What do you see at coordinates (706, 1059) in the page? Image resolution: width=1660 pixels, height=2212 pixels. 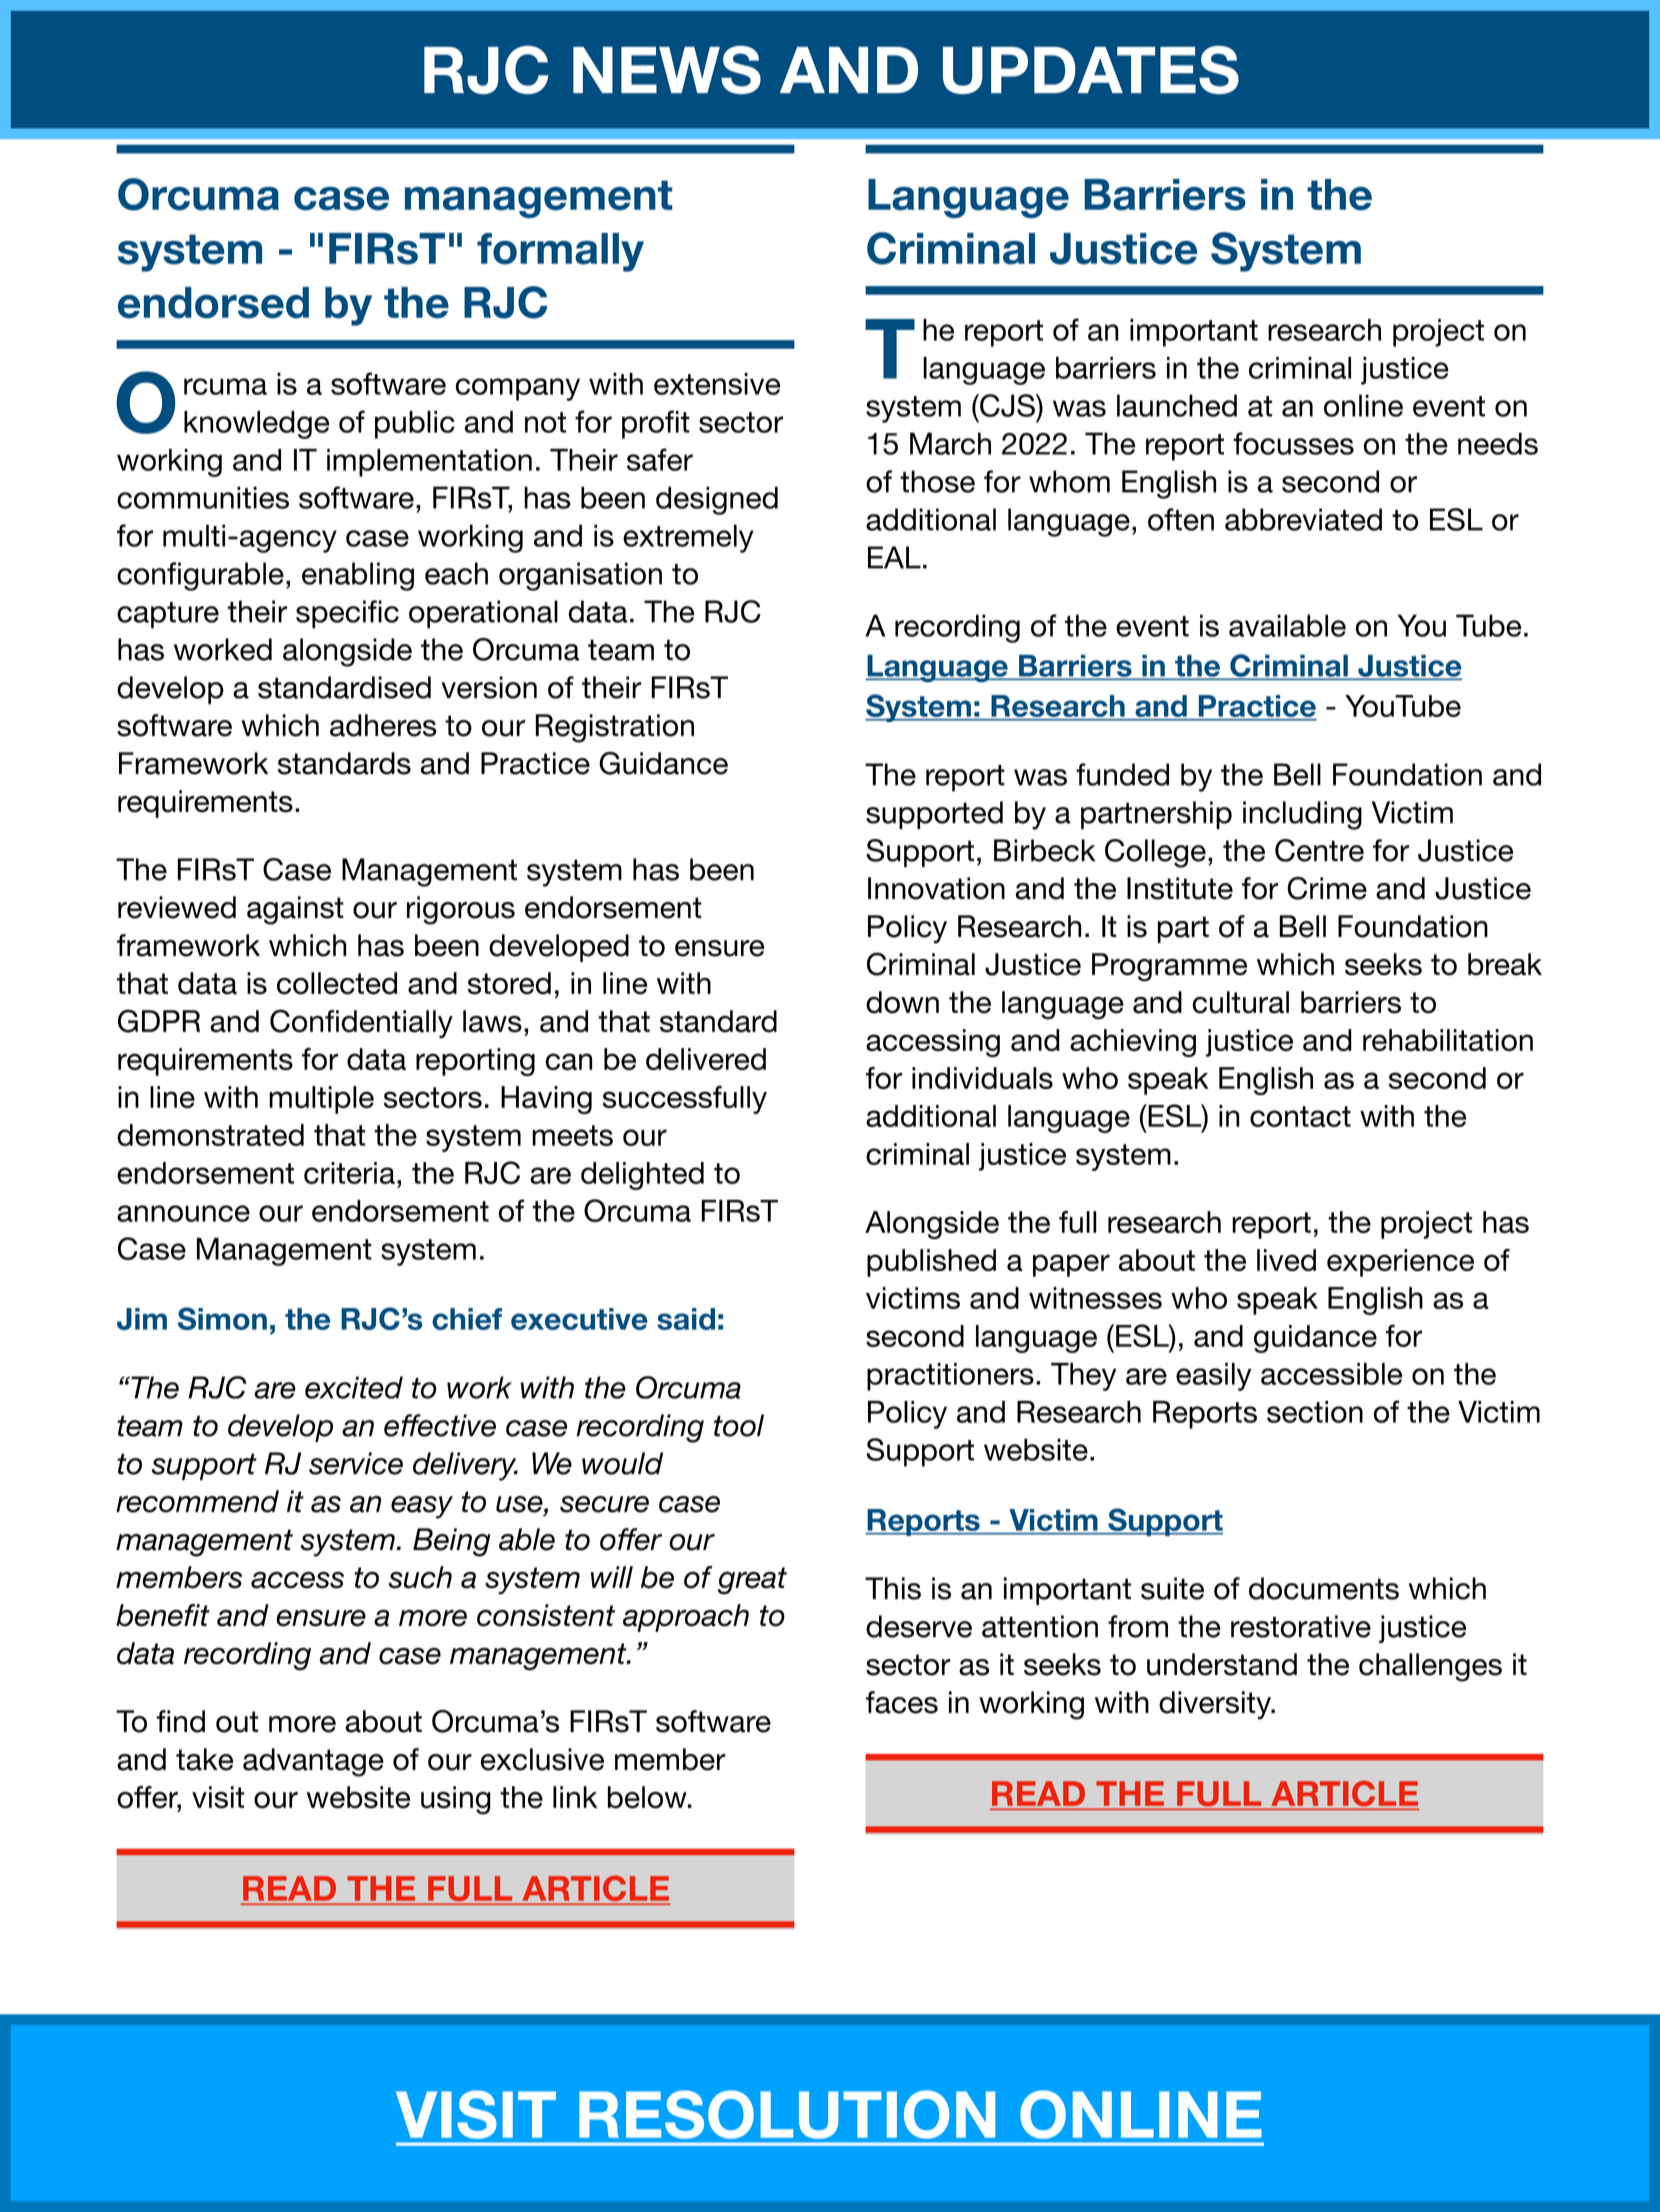 I see `delivered` at bounding box center [706, 1059].
